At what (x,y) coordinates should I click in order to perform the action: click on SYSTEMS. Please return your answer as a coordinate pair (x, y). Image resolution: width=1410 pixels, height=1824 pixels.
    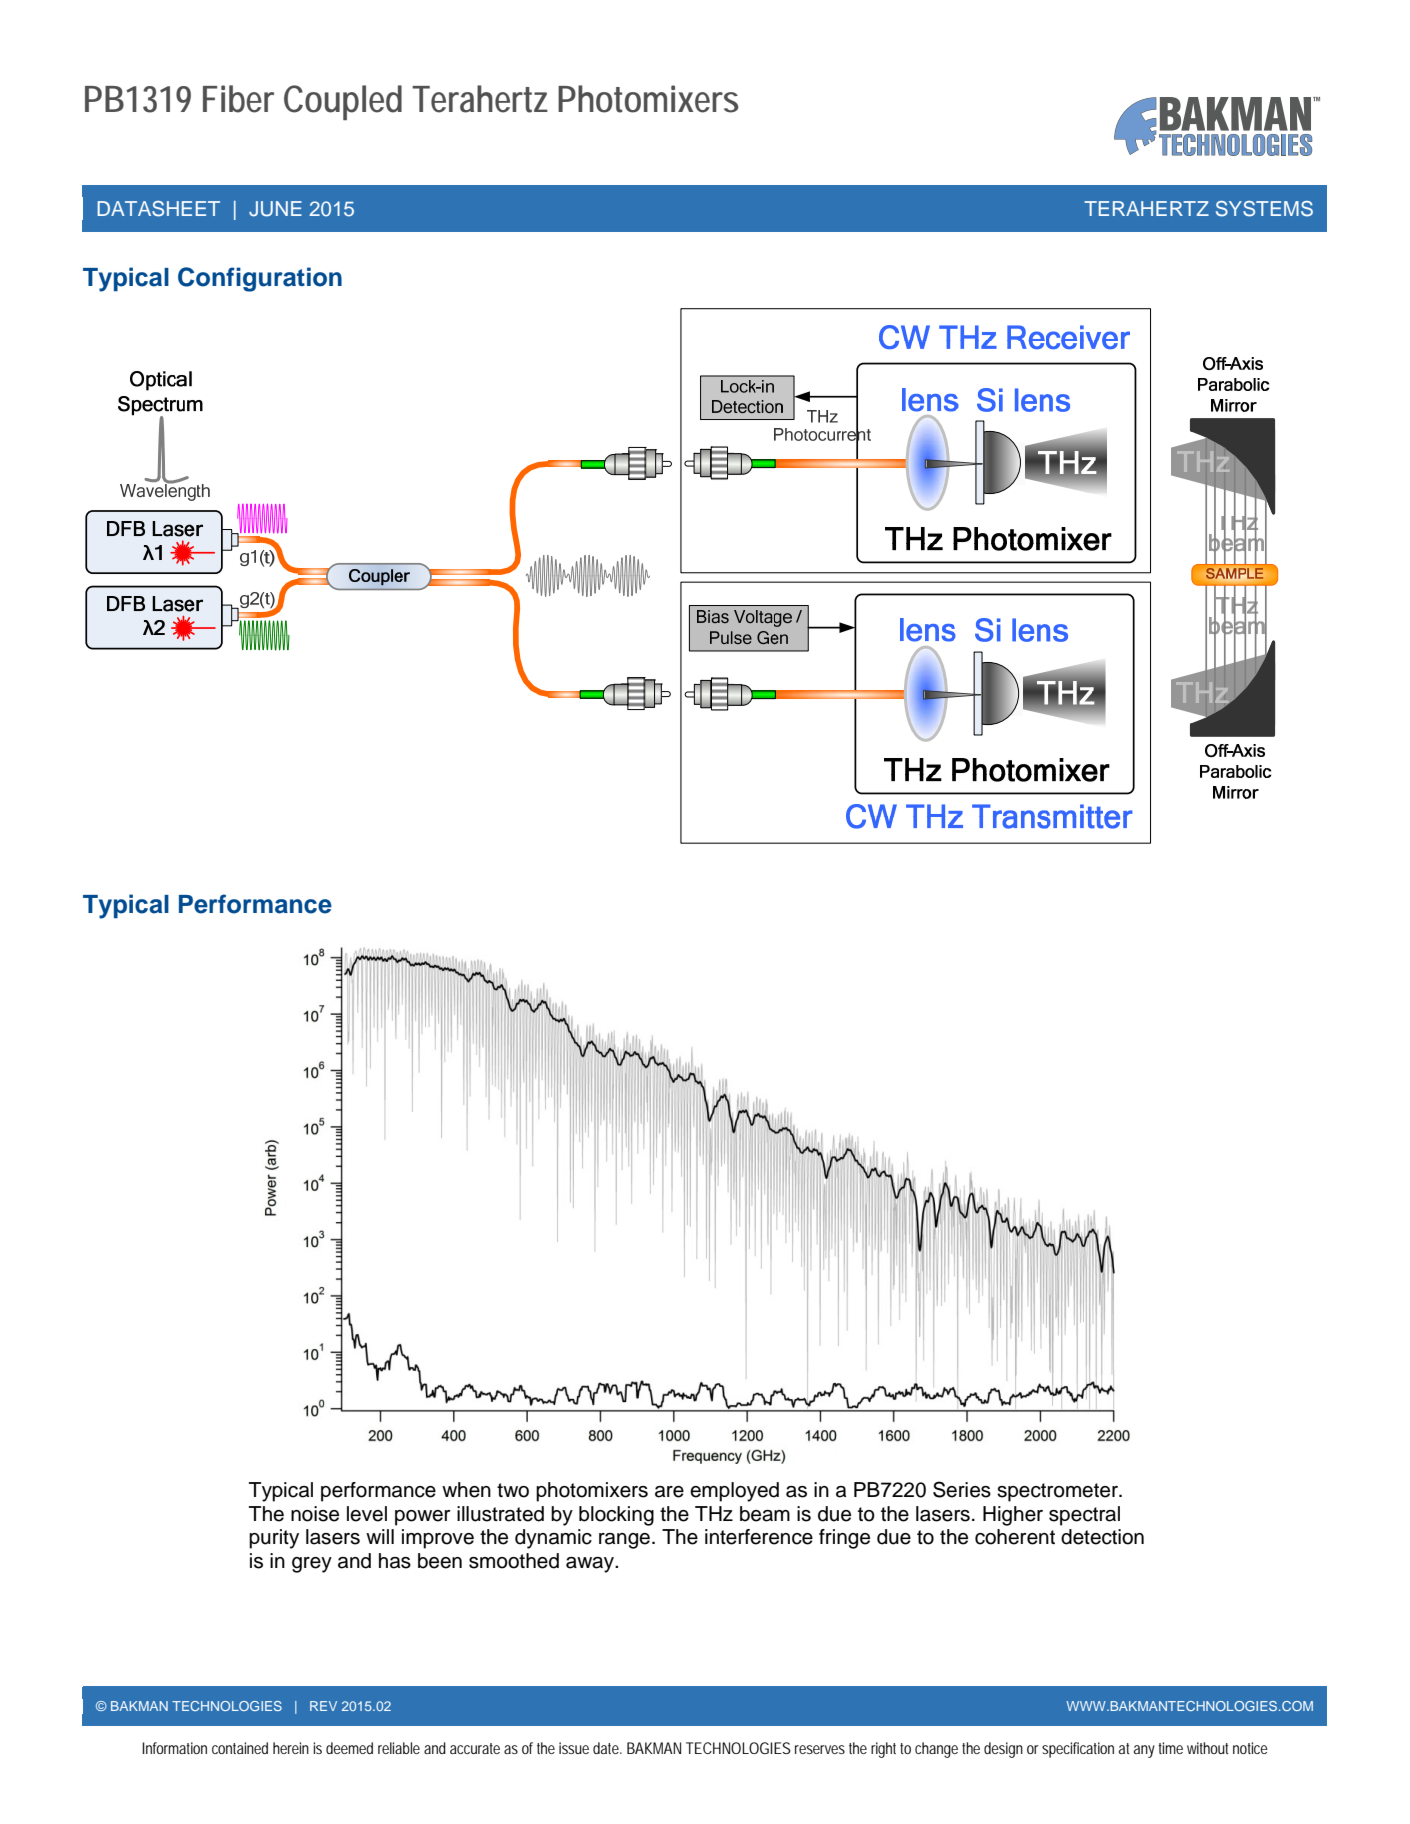
    Looking at the image, I should click on (1264, 209).
